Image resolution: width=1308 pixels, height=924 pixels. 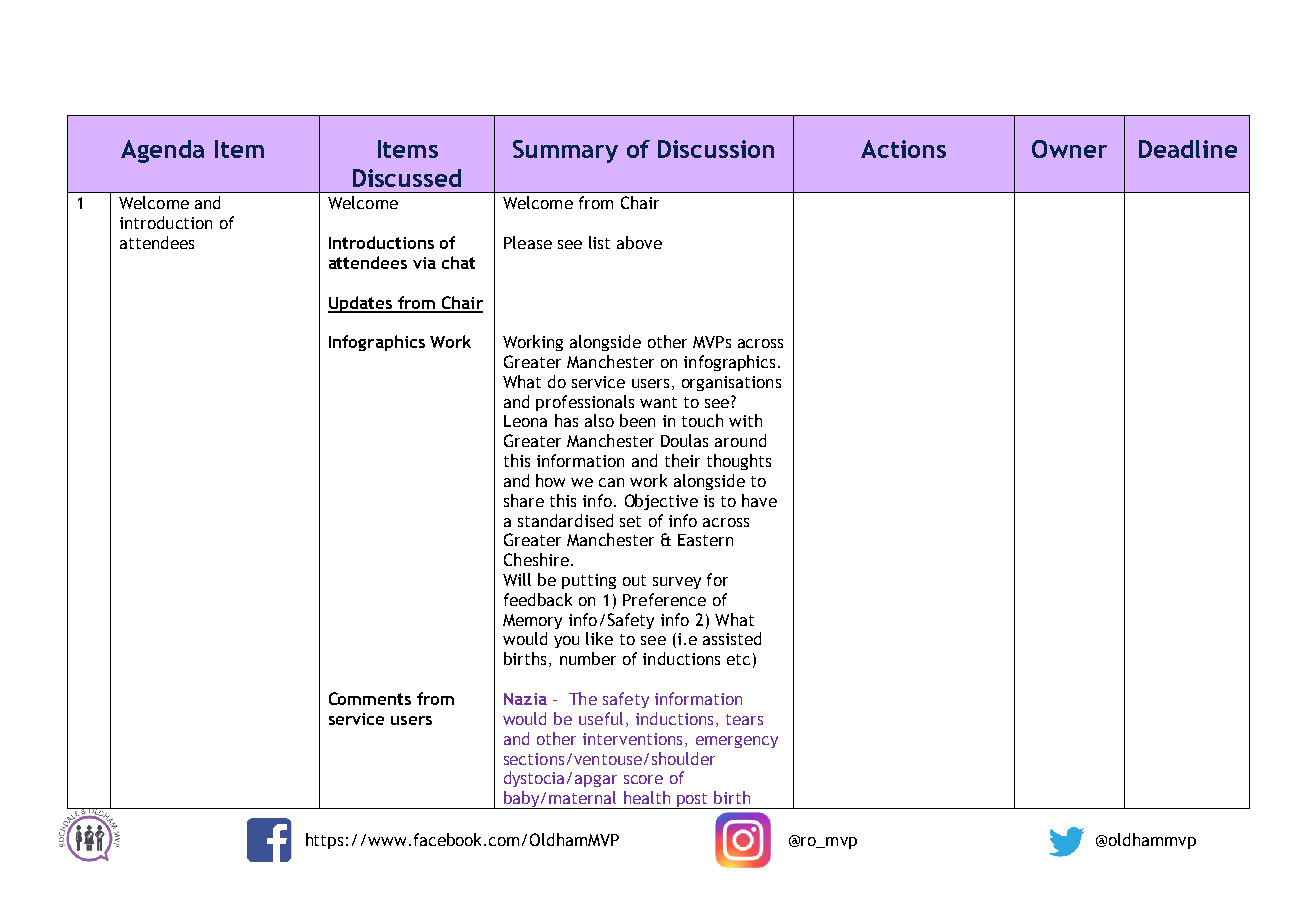 I want to click on Updates, so click(x=361, y=304).
